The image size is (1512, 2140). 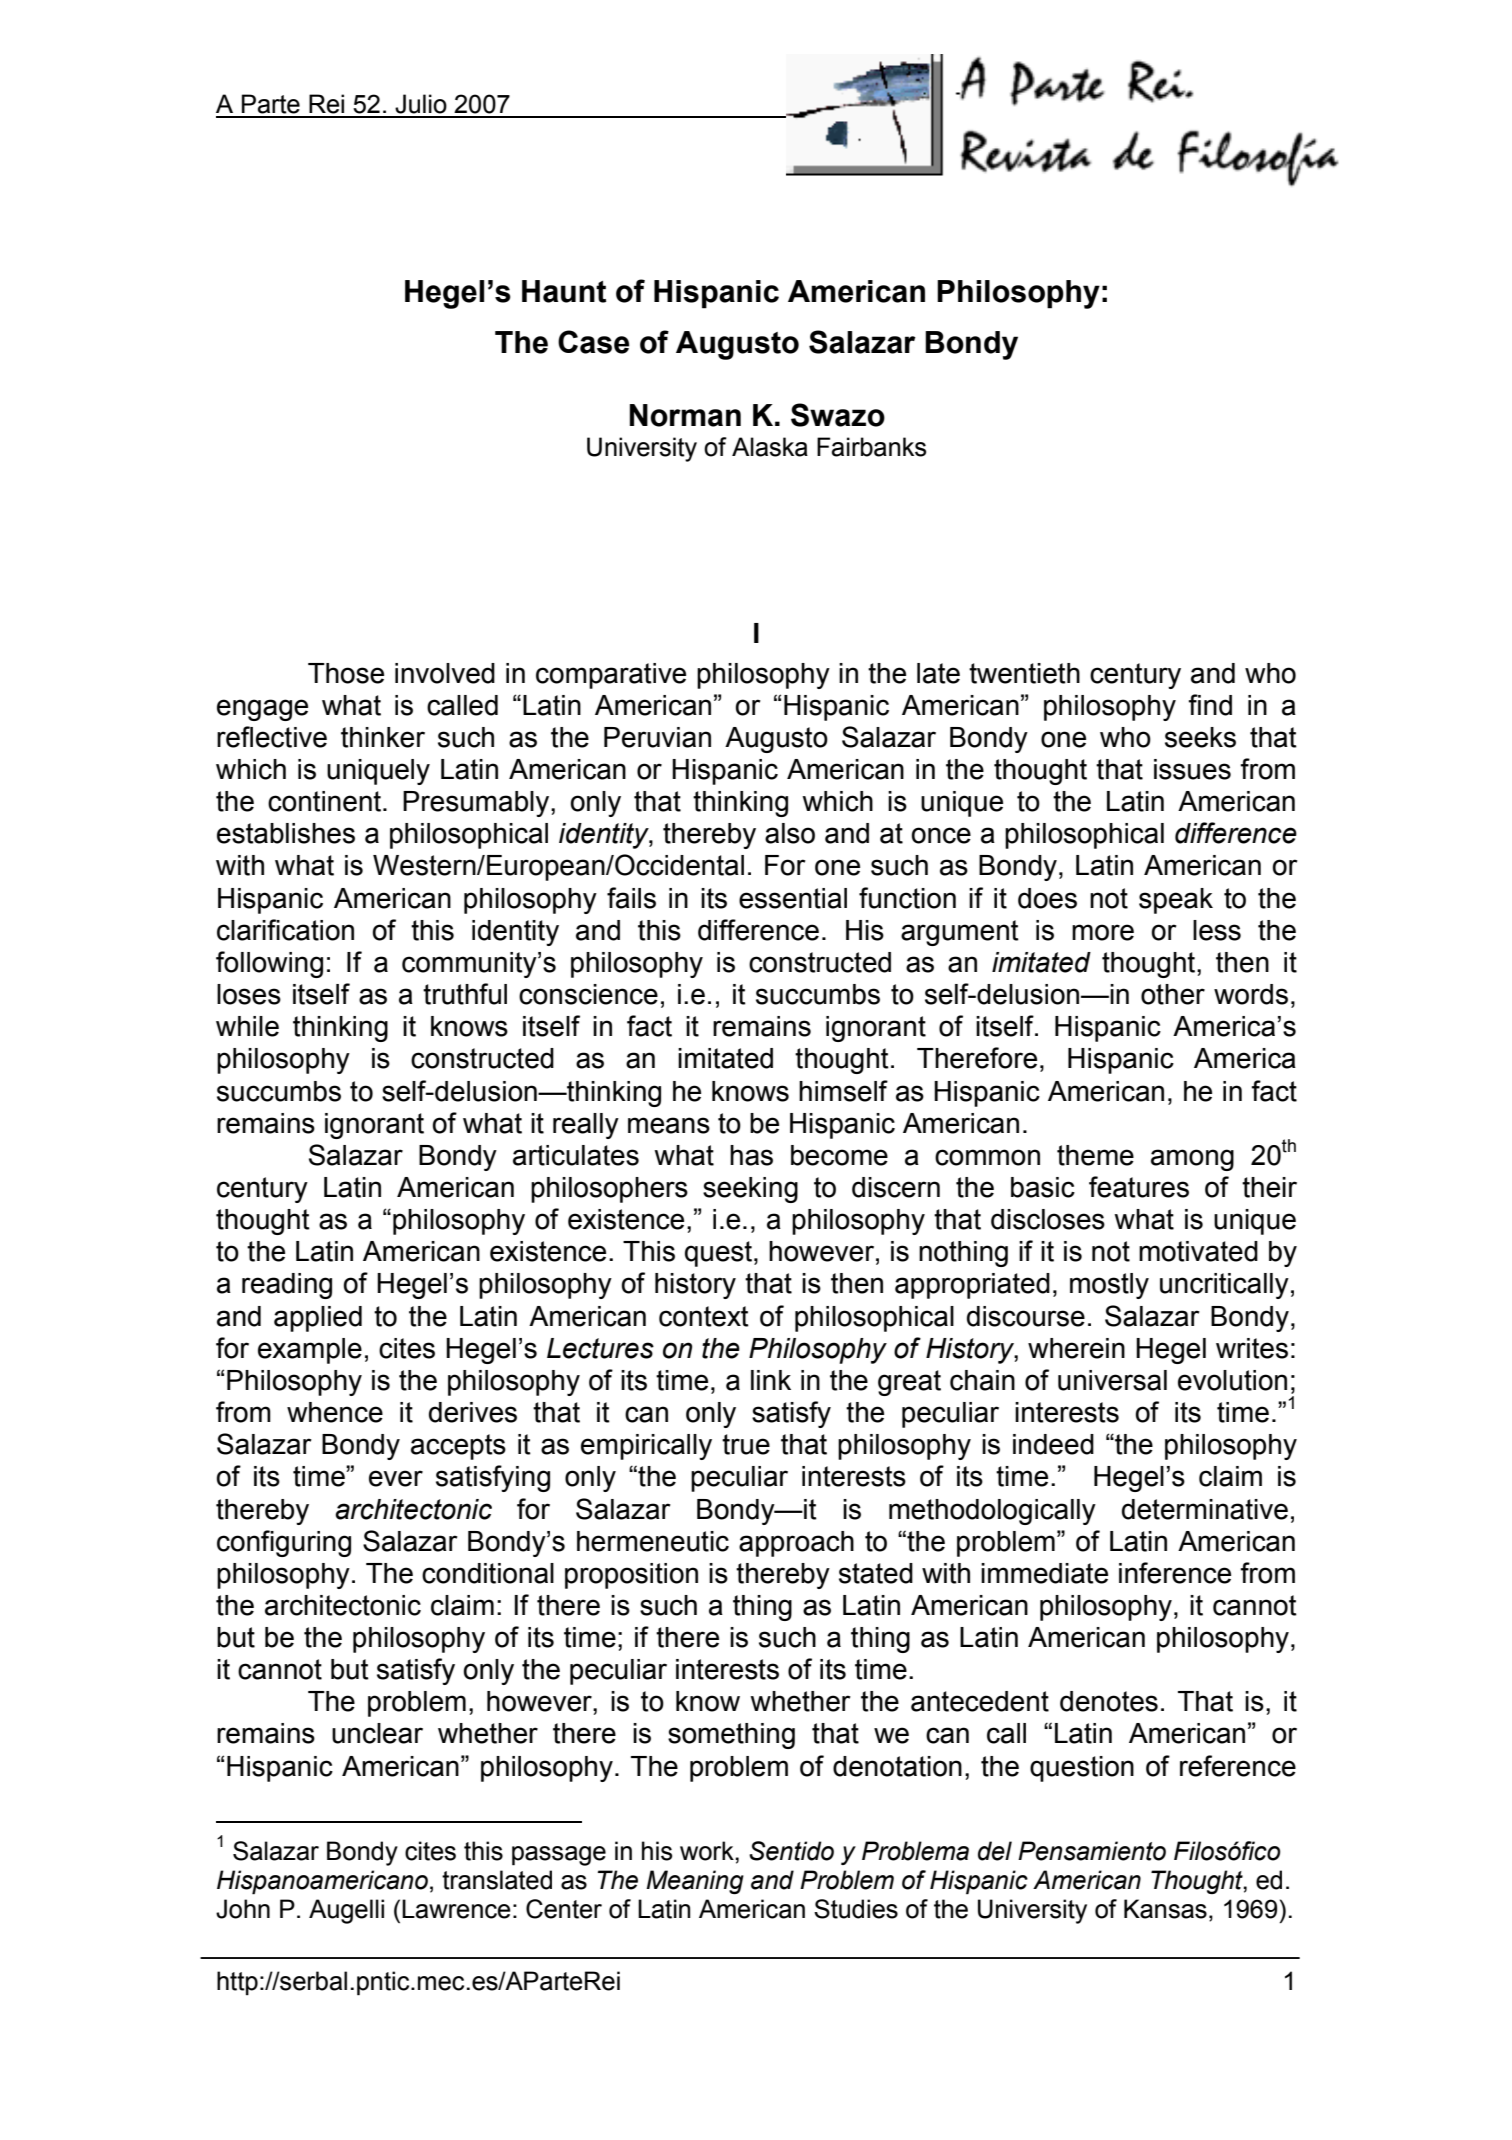 What do you see at coordinates (657, 737) in the screenshot?
I see `Peruvian` at bounding box center [657, 737].
